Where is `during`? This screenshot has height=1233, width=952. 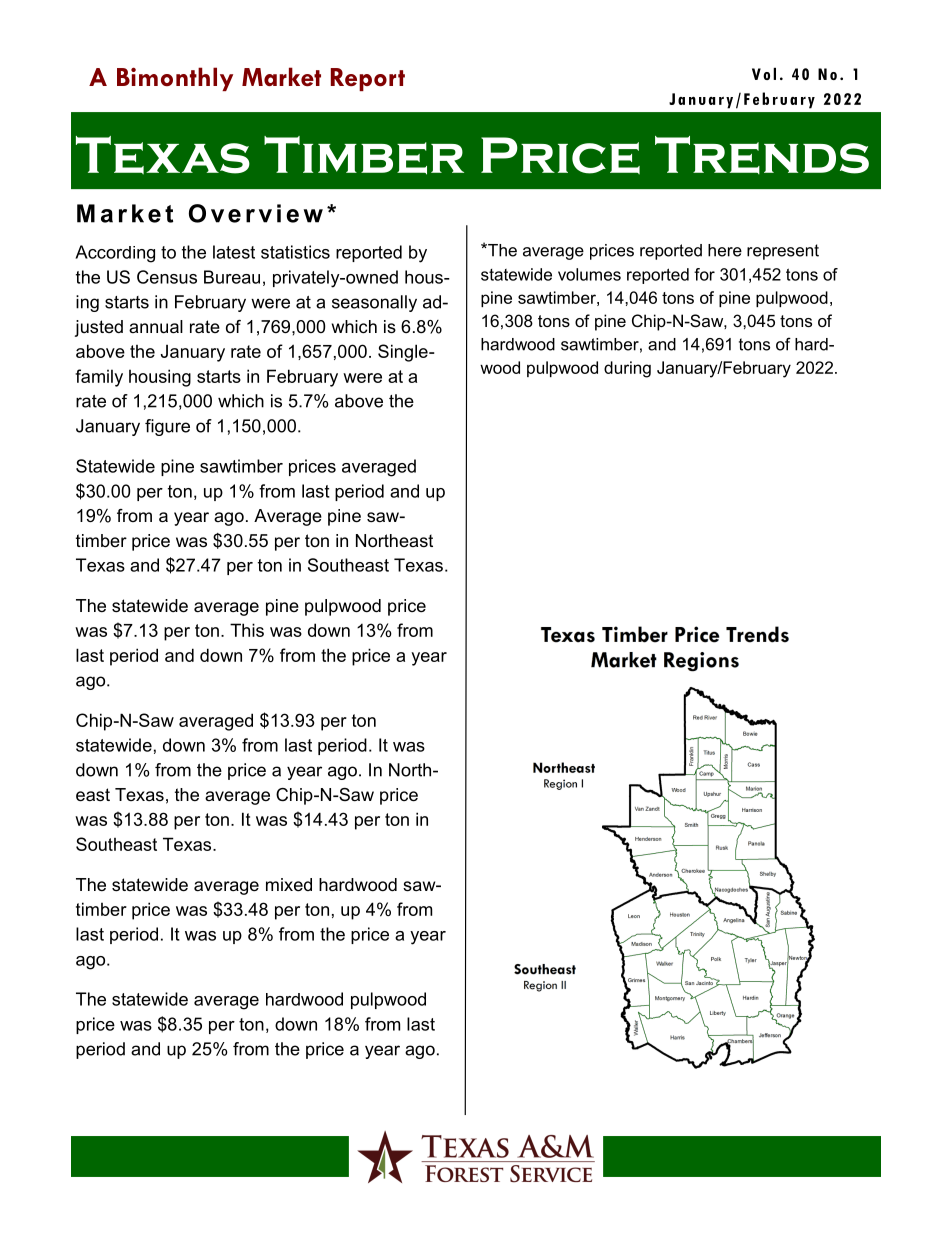
during is located at coordinates (627, 369).
